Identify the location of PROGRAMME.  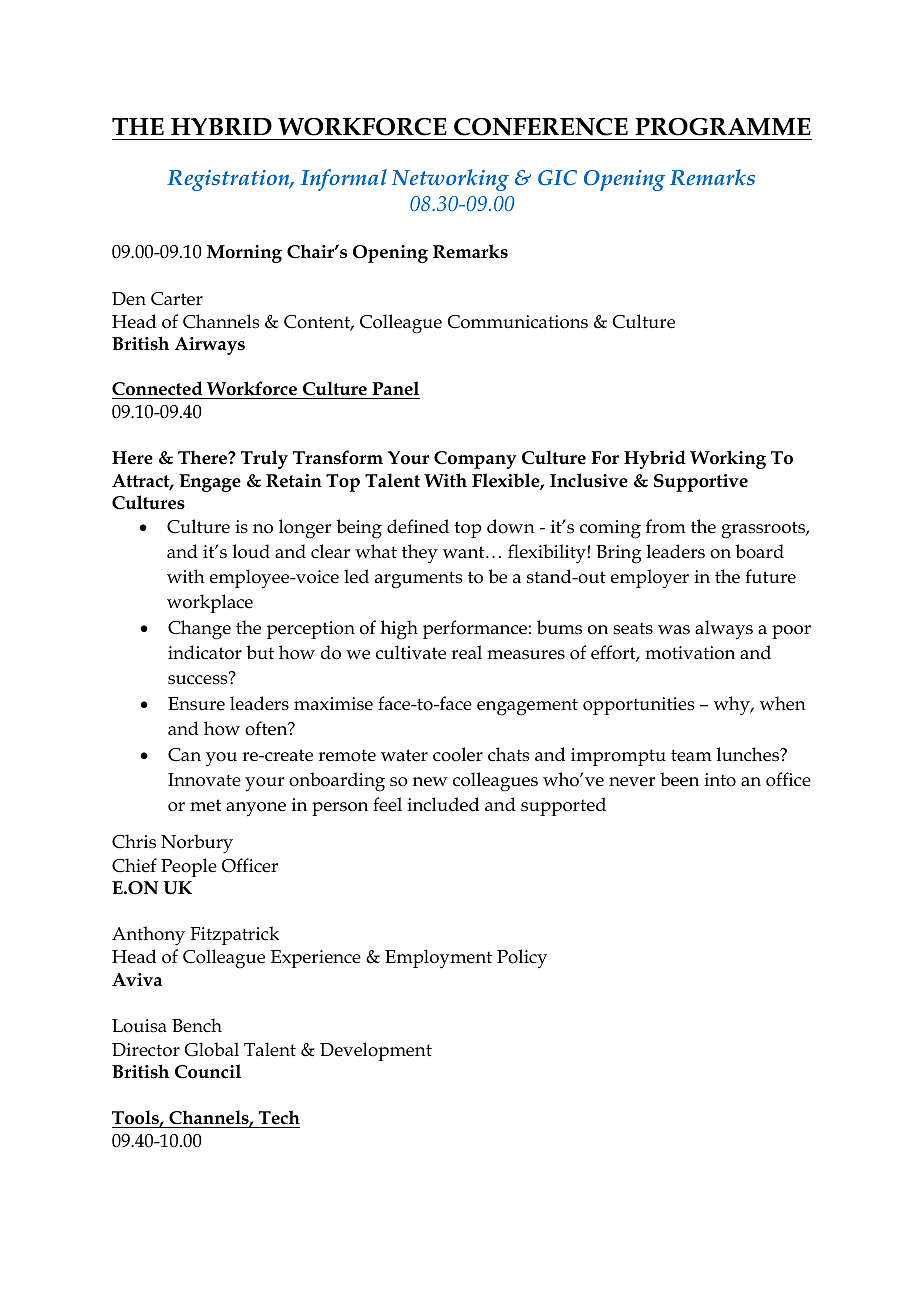
(723, 127).
